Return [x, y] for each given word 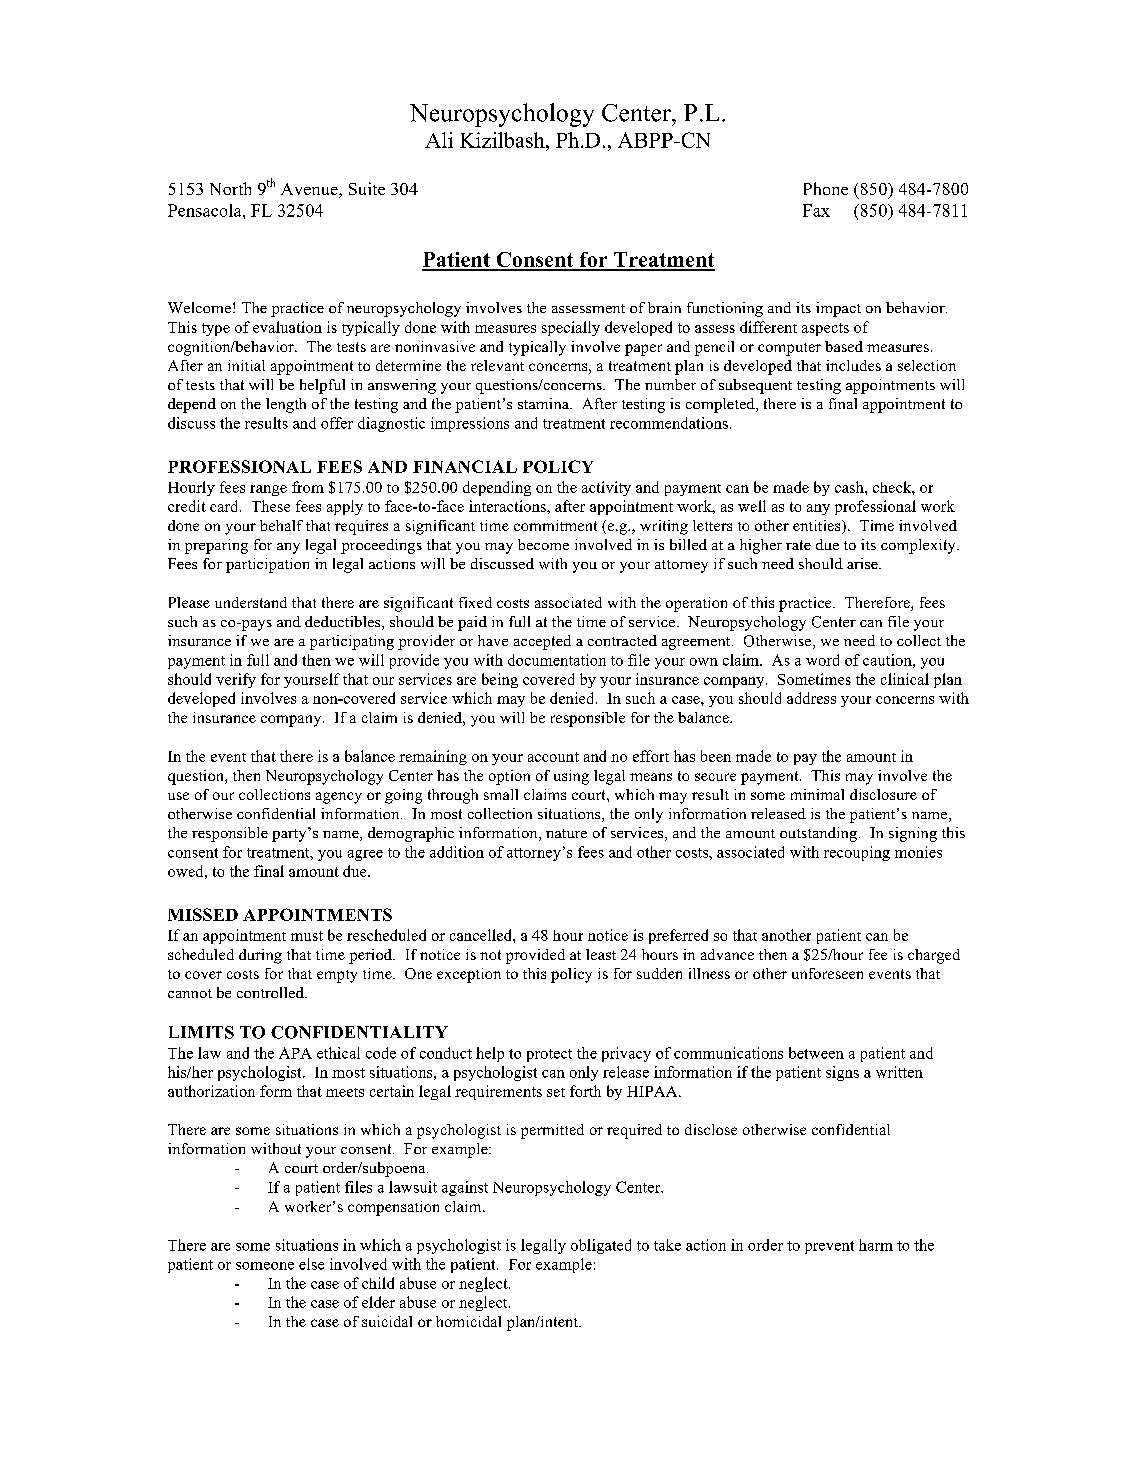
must [307, 936]
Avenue [310, 190]
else [311, 1264]
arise [863, 563]
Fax [816, 210]
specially [571, 328]
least [601, 954]
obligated [601, 1246]
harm [876, 1245]
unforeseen [827, 973]
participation [267, 565]
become [543, 544]
